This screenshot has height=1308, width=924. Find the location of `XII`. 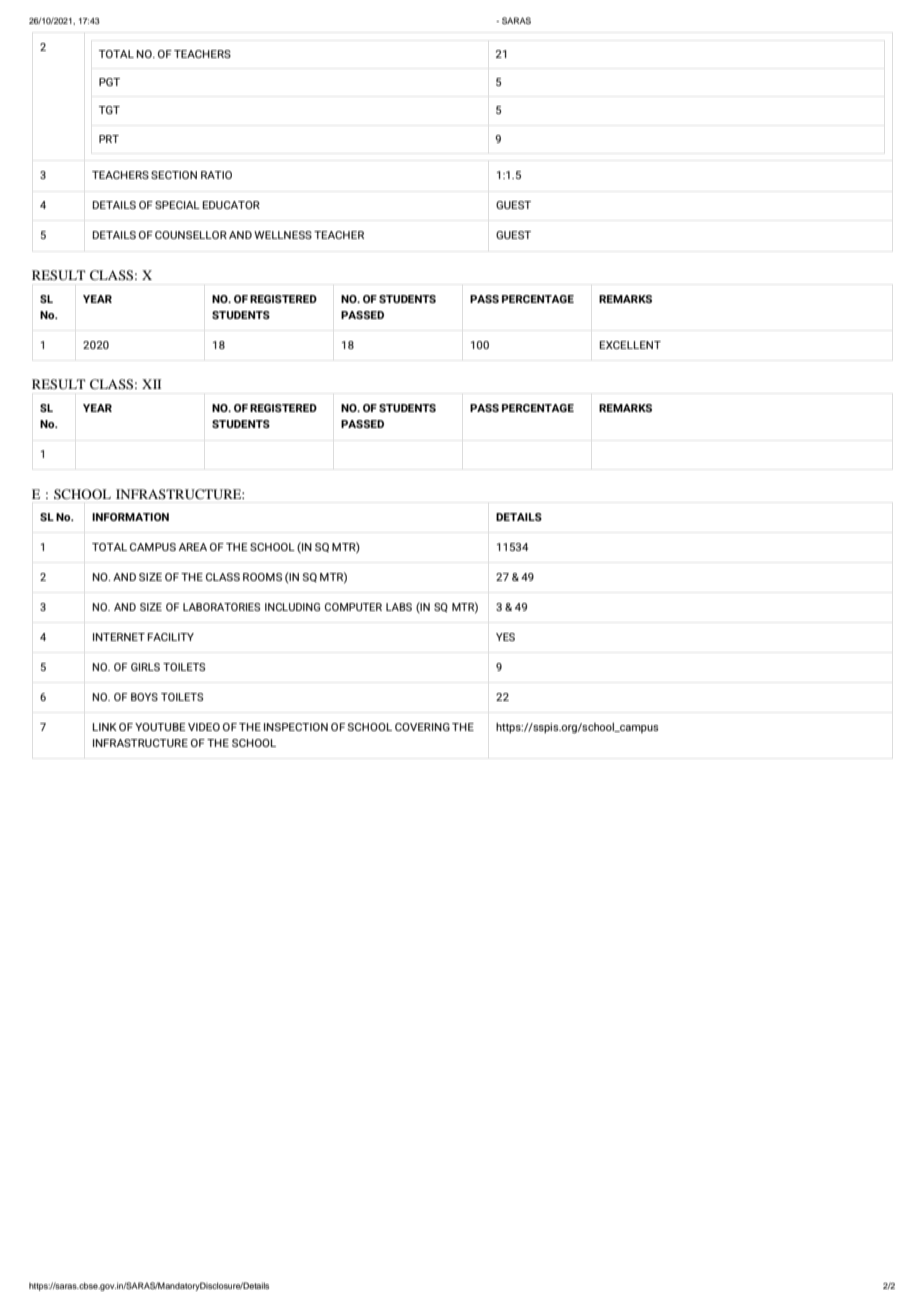

XII is located at coordinates (151, 384).
